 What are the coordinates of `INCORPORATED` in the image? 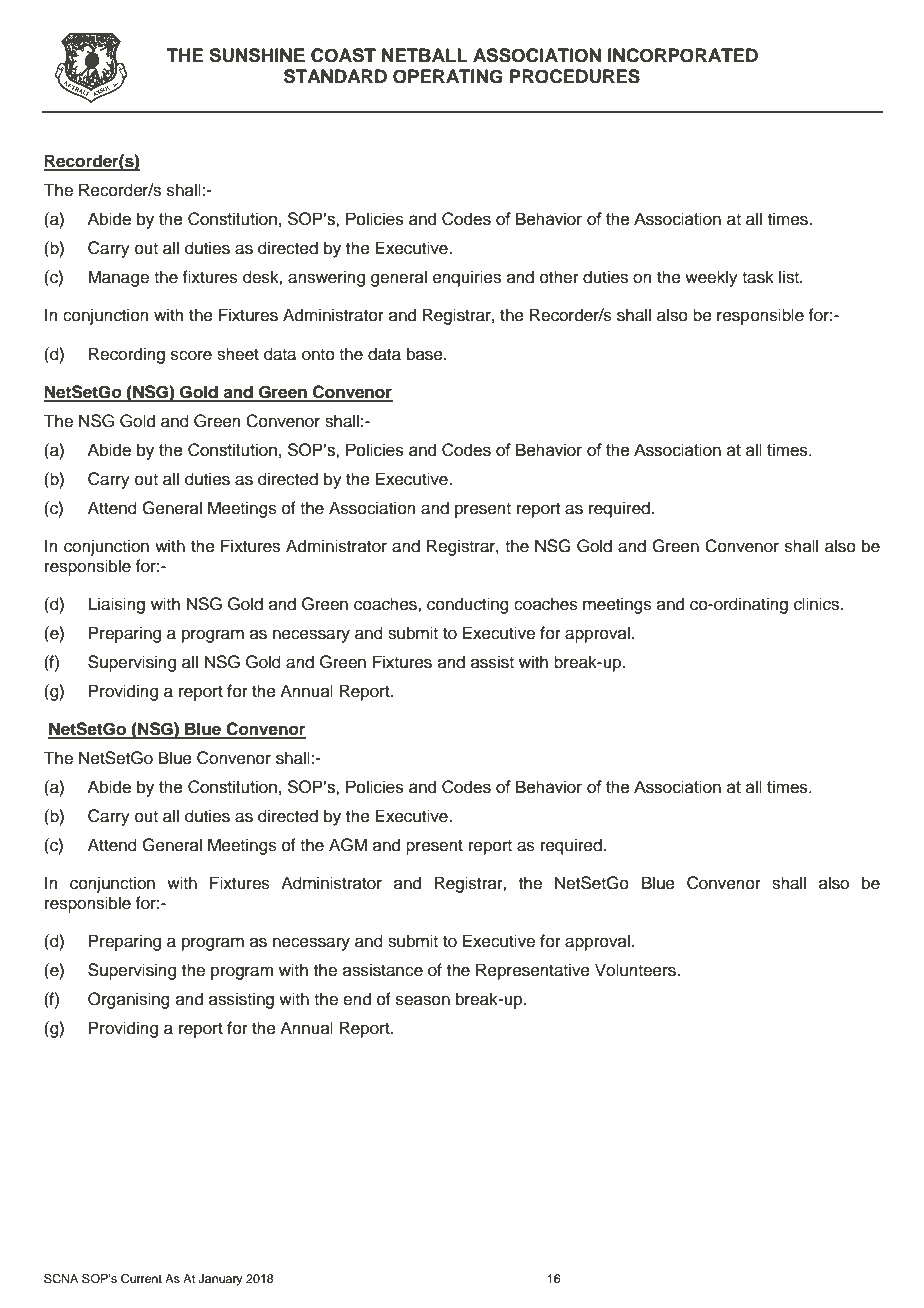 It's located at (683, 55).
